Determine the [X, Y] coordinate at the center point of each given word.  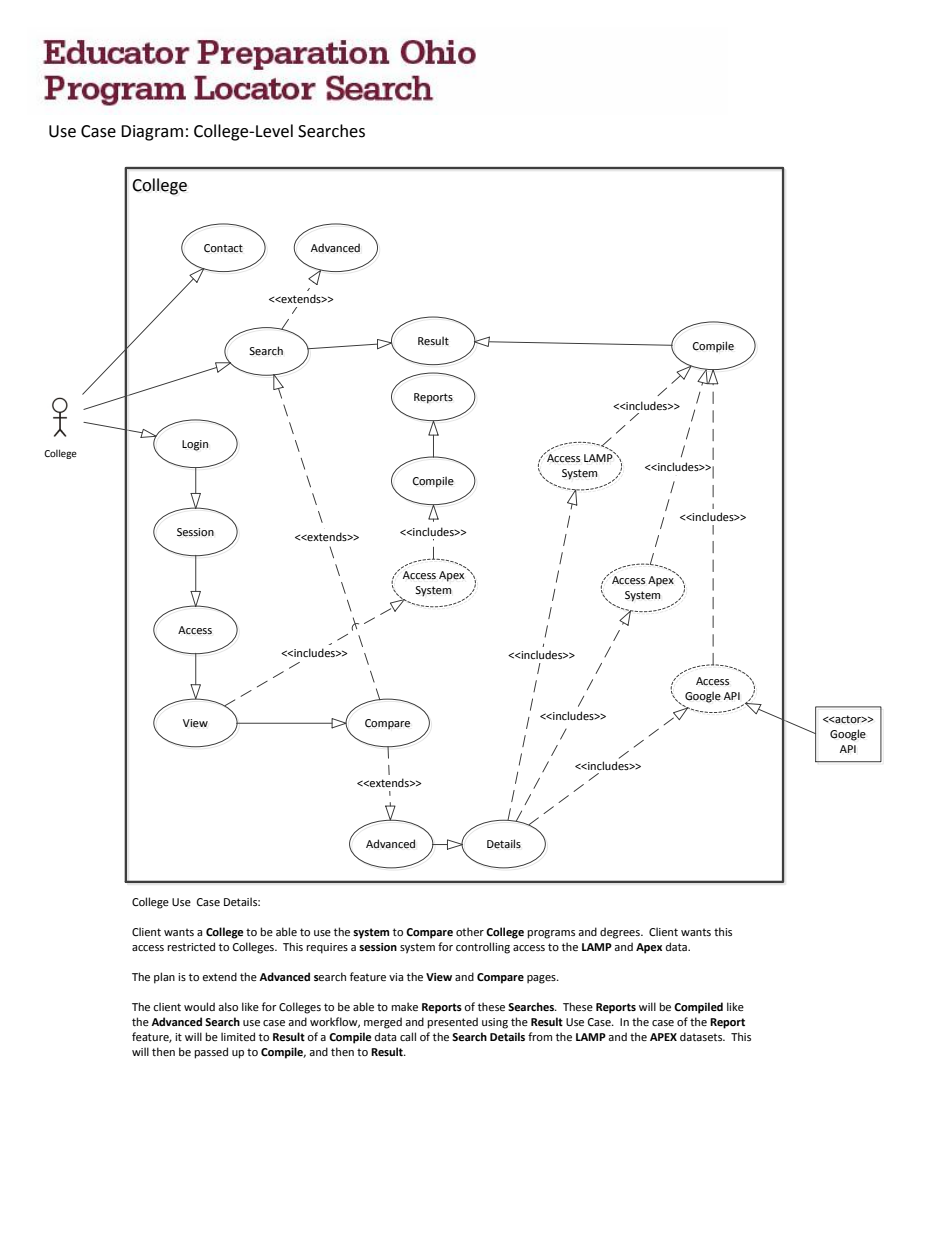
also [228, 1006]
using [495, 1023]
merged [383, 1023]
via [396, 977]
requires [327, 948]
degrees [621, 933]
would [199, 1006]
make [404, 1006]
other [470, 931]
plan [164, 978]
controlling [483, 948]
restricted [191, 946]
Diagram [152, 133]
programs [551, 934]
